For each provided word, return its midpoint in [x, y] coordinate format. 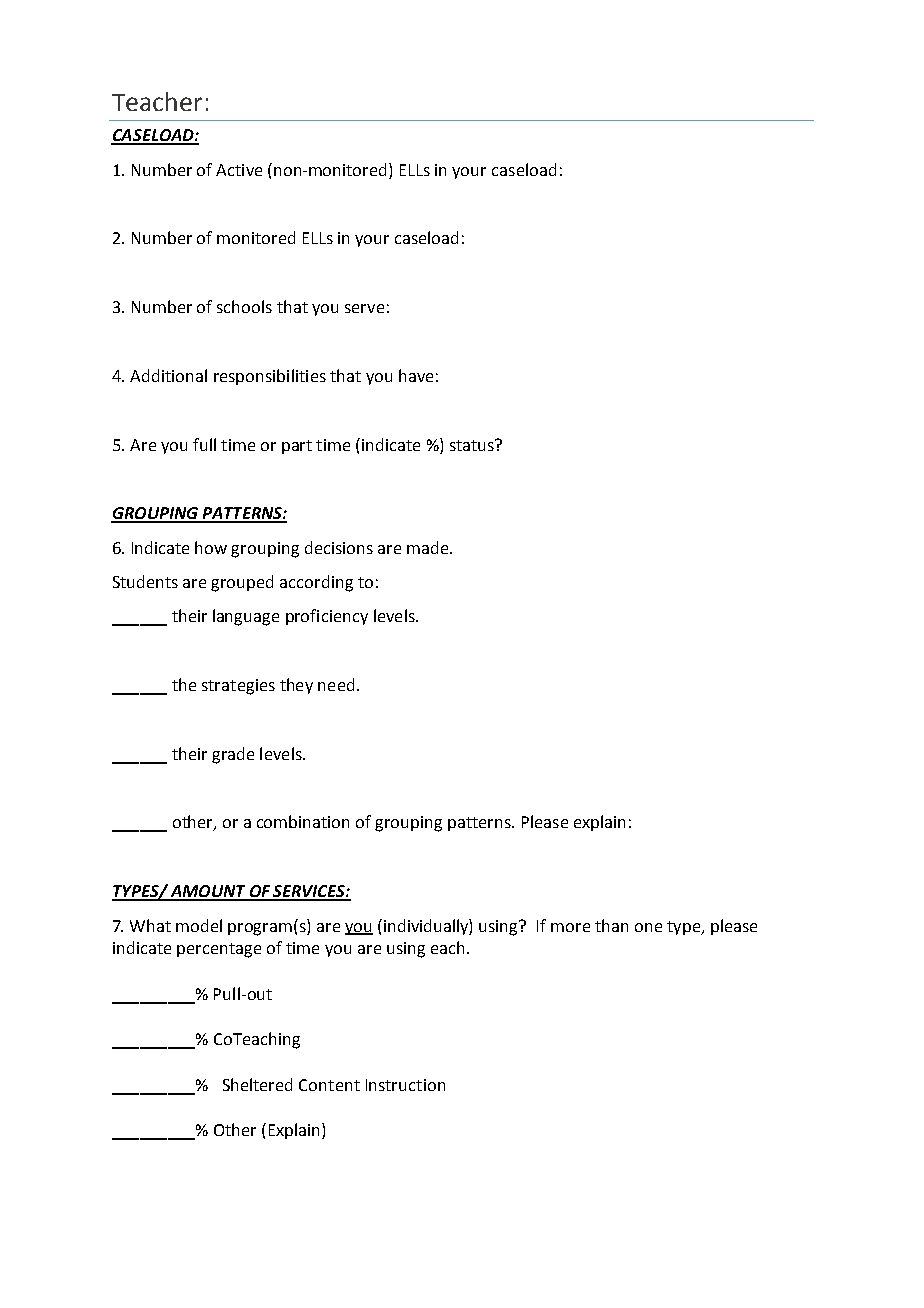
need [336, 684]
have [416, 375]
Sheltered [257, 1084]
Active [239, 170]
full [204, 444]
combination [303, 821]
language [246, 617]
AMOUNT [208, 892]
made [429, 547]
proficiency [327, 617]
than [611, 925]
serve [364, 308]
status [473, 445]
